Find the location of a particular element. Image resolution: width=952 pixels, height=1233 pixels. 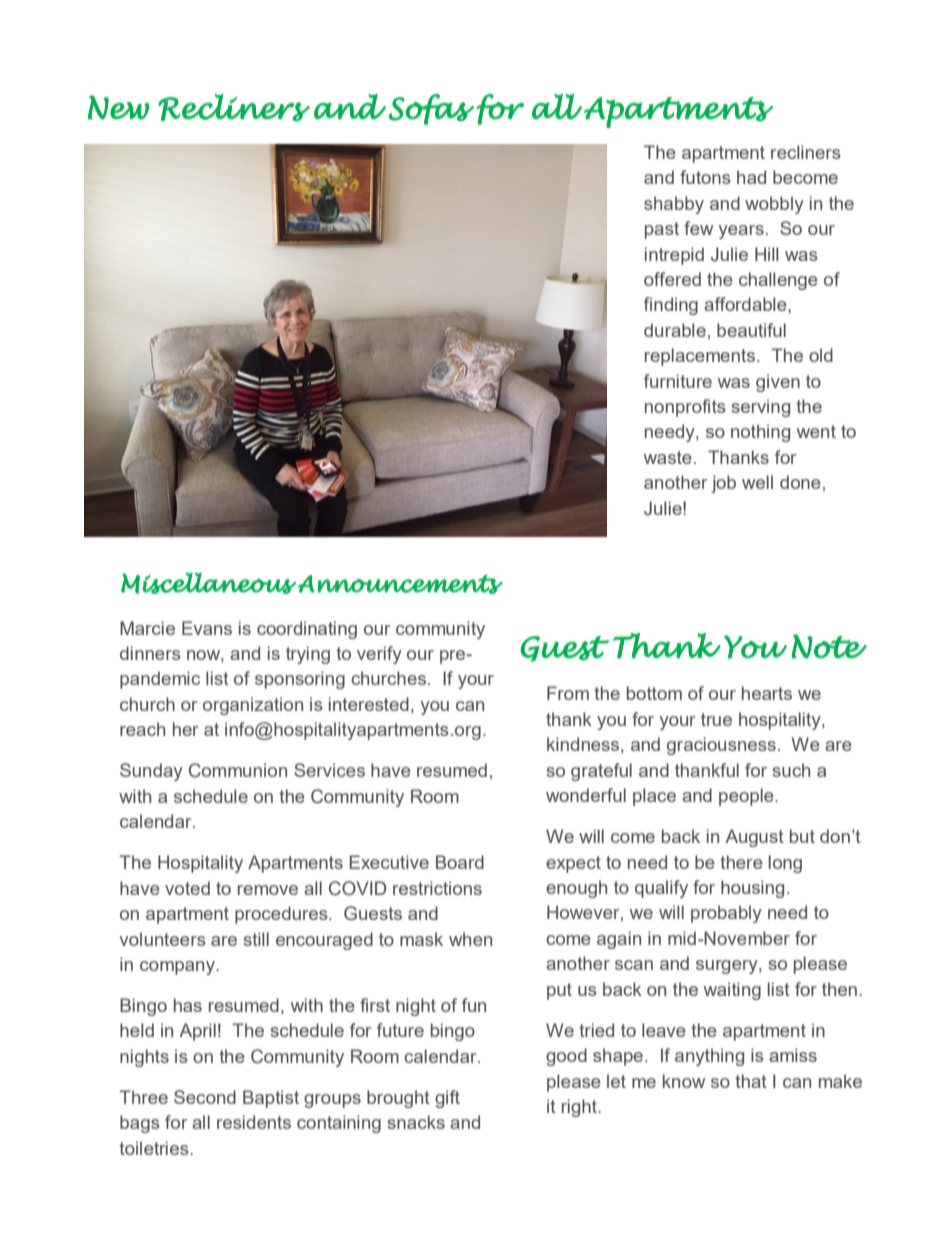

had is located at coordinates (751, 177).
